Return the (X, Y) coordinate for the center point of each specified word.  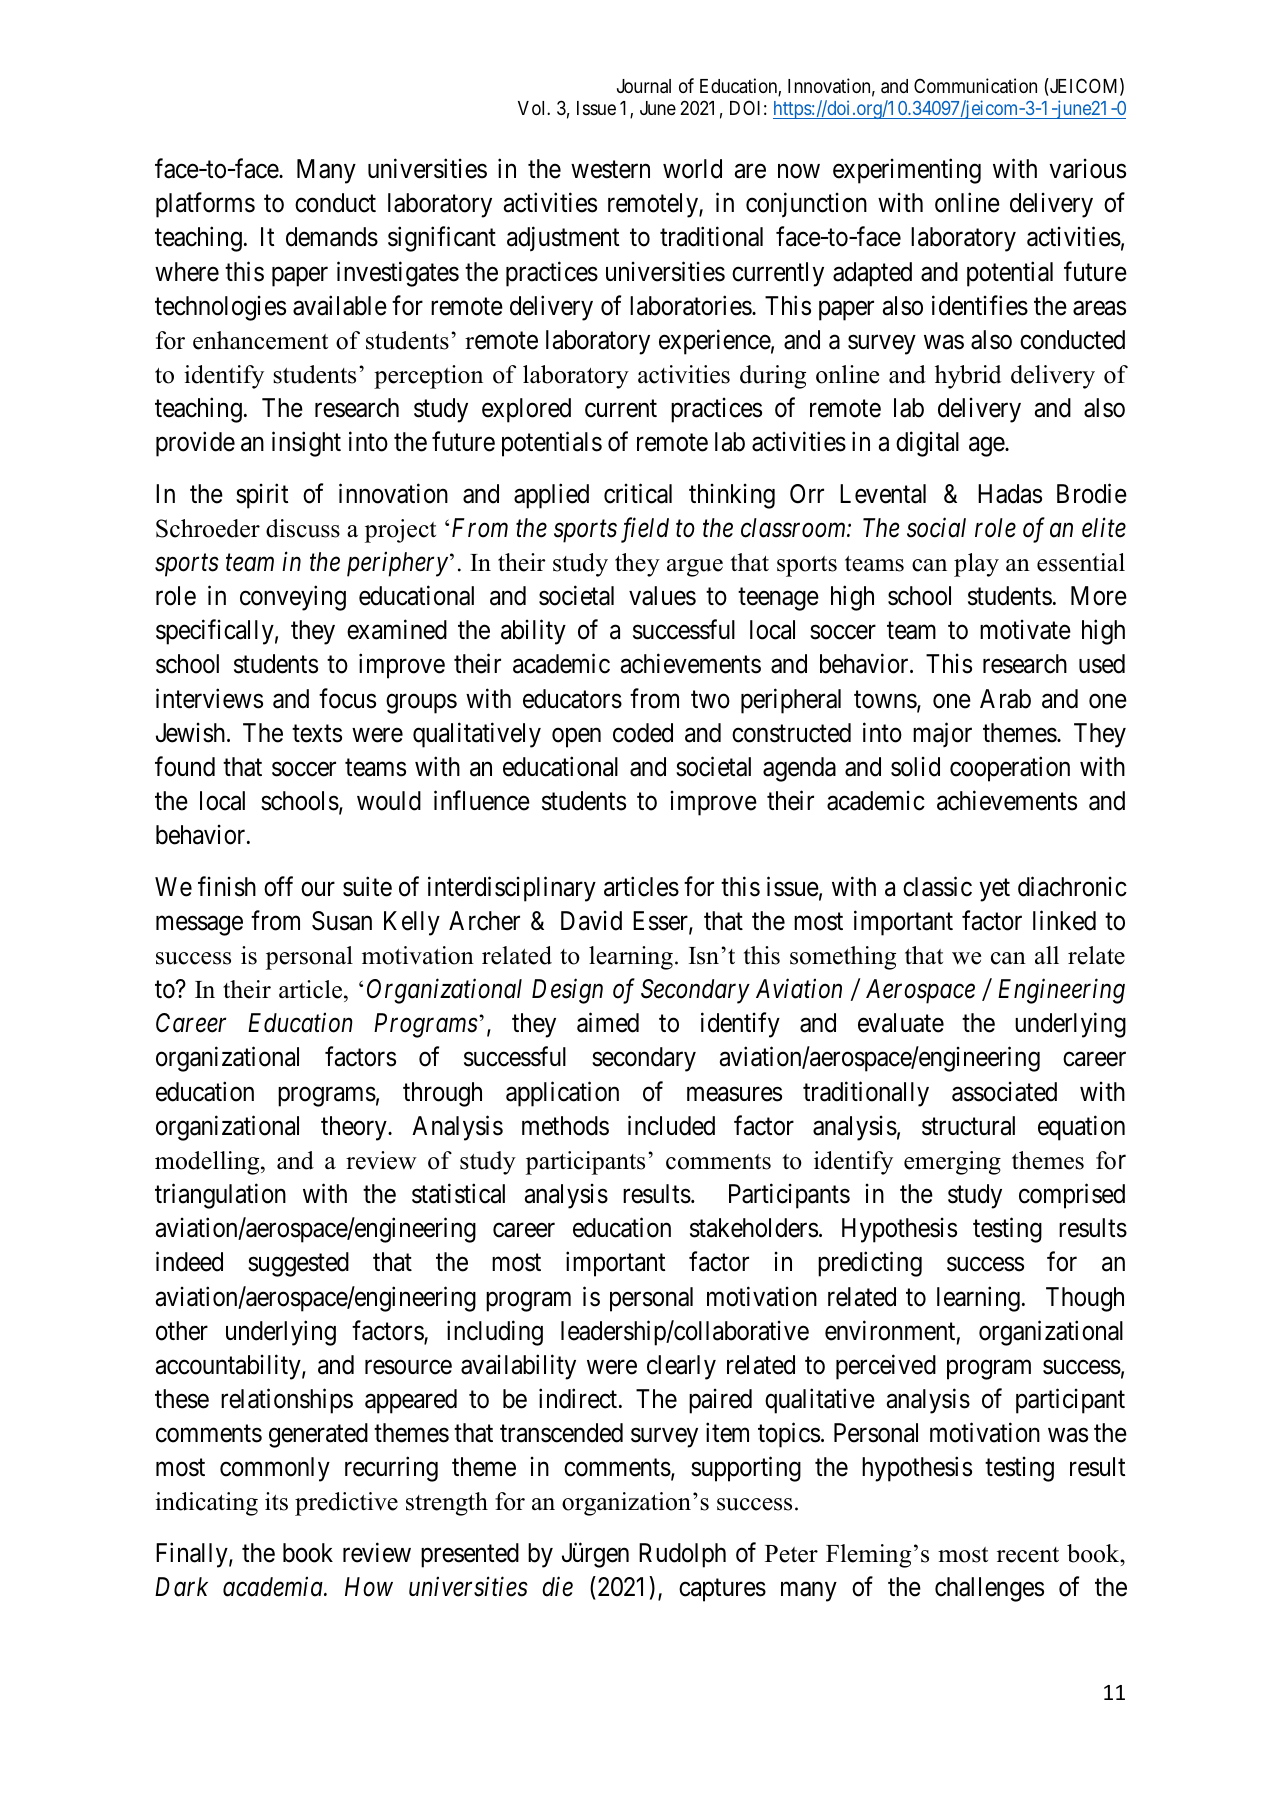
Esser (661, 922)
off (278, 886)
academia (274, 1587)
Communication (975, 85)
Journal (644, 86)
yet (995, 890)
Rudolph (682, 1555)
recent (1028, 1555)
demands (332, 237)
